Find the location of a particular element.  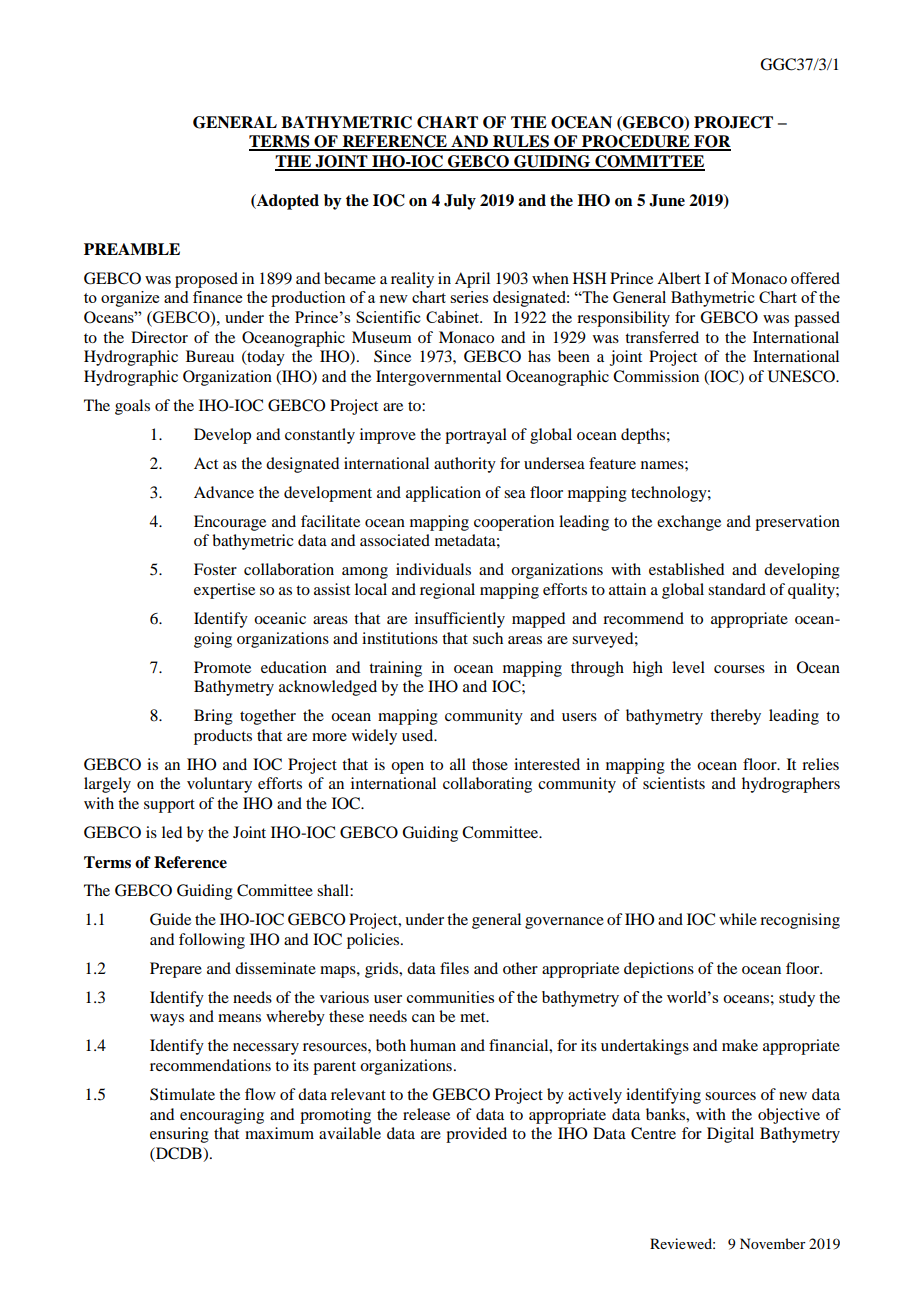

following is located at coordinates (212, 941).
